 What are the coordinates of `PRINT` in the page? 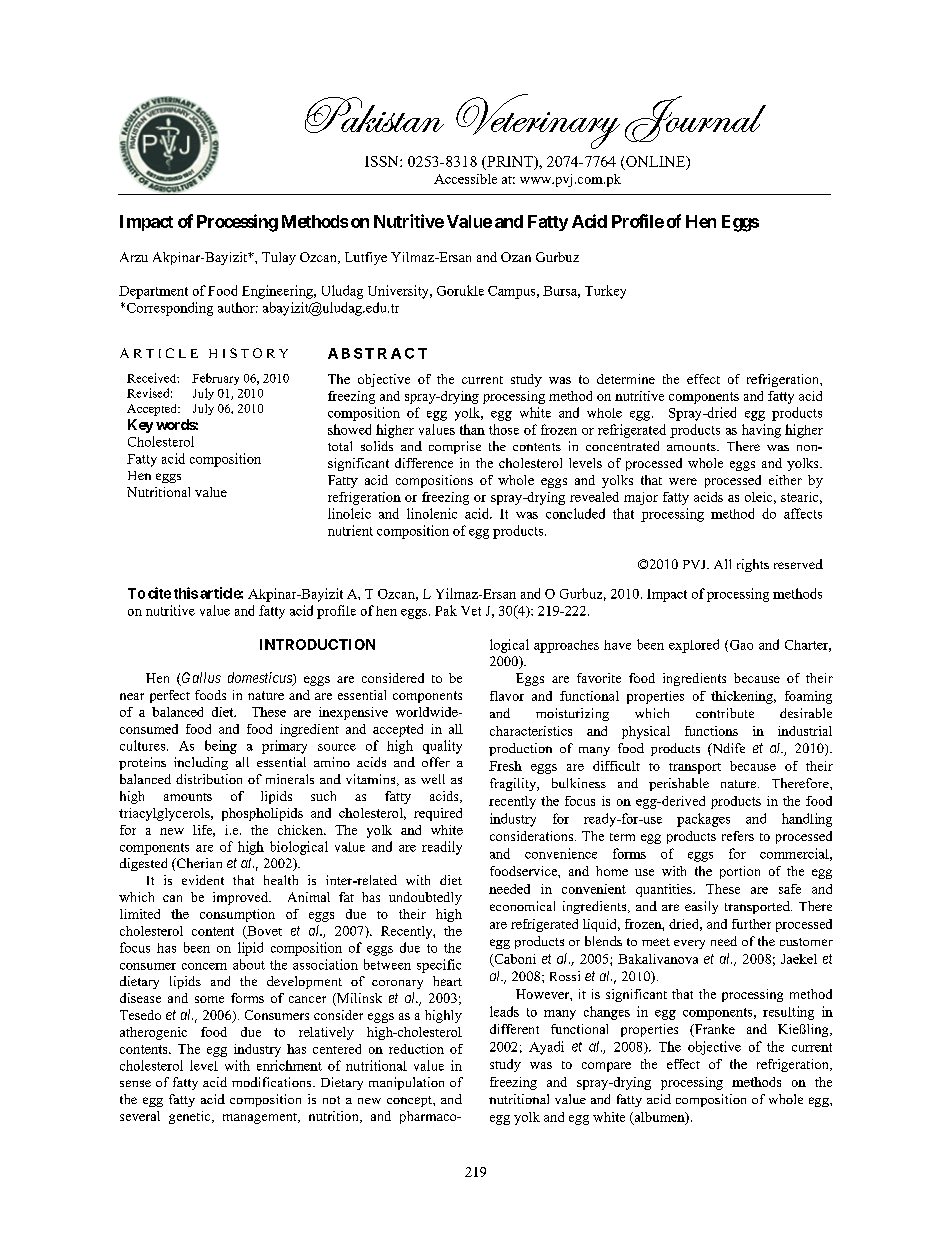 It's located at (510, 161).
